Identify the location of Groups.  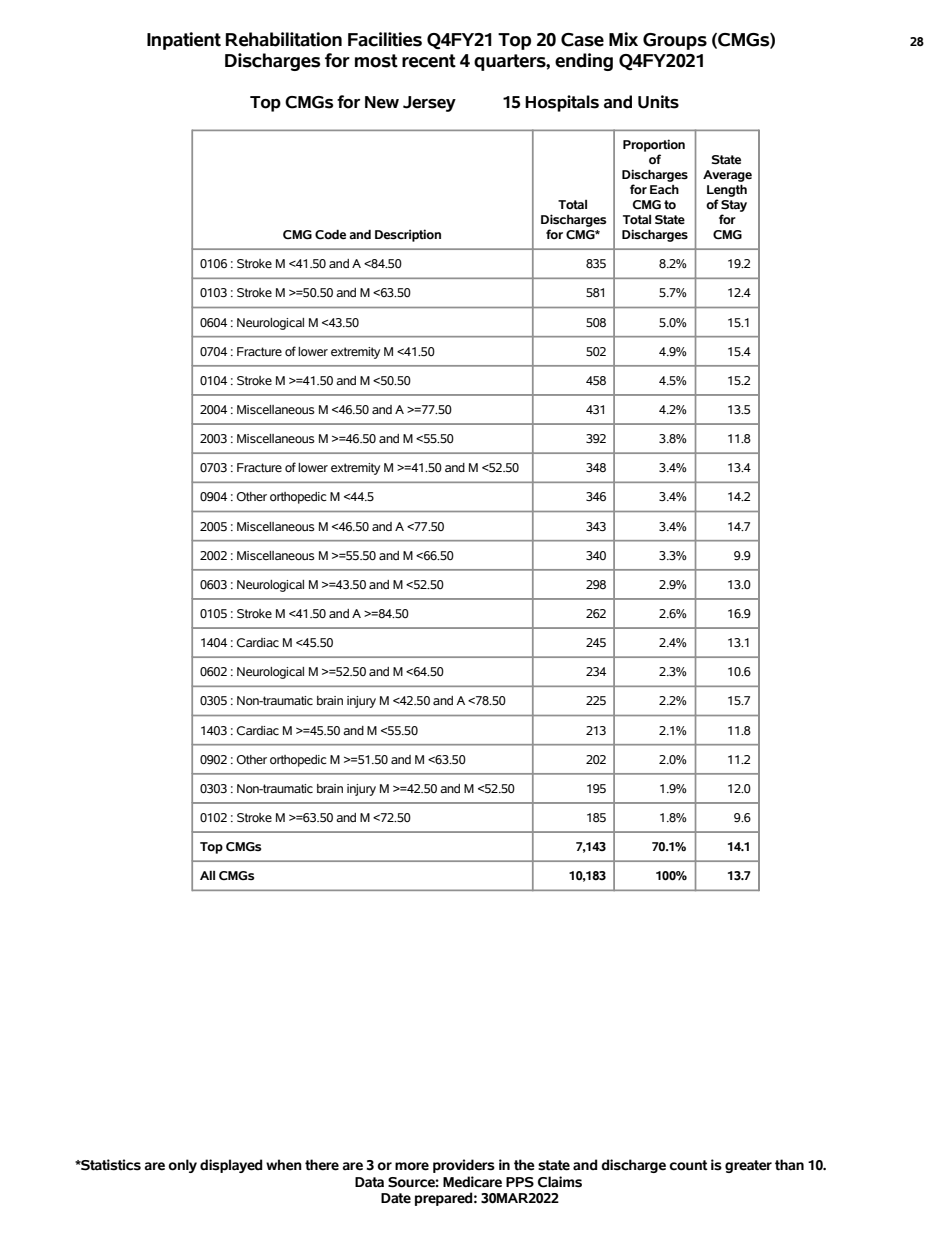
(675, 41).
